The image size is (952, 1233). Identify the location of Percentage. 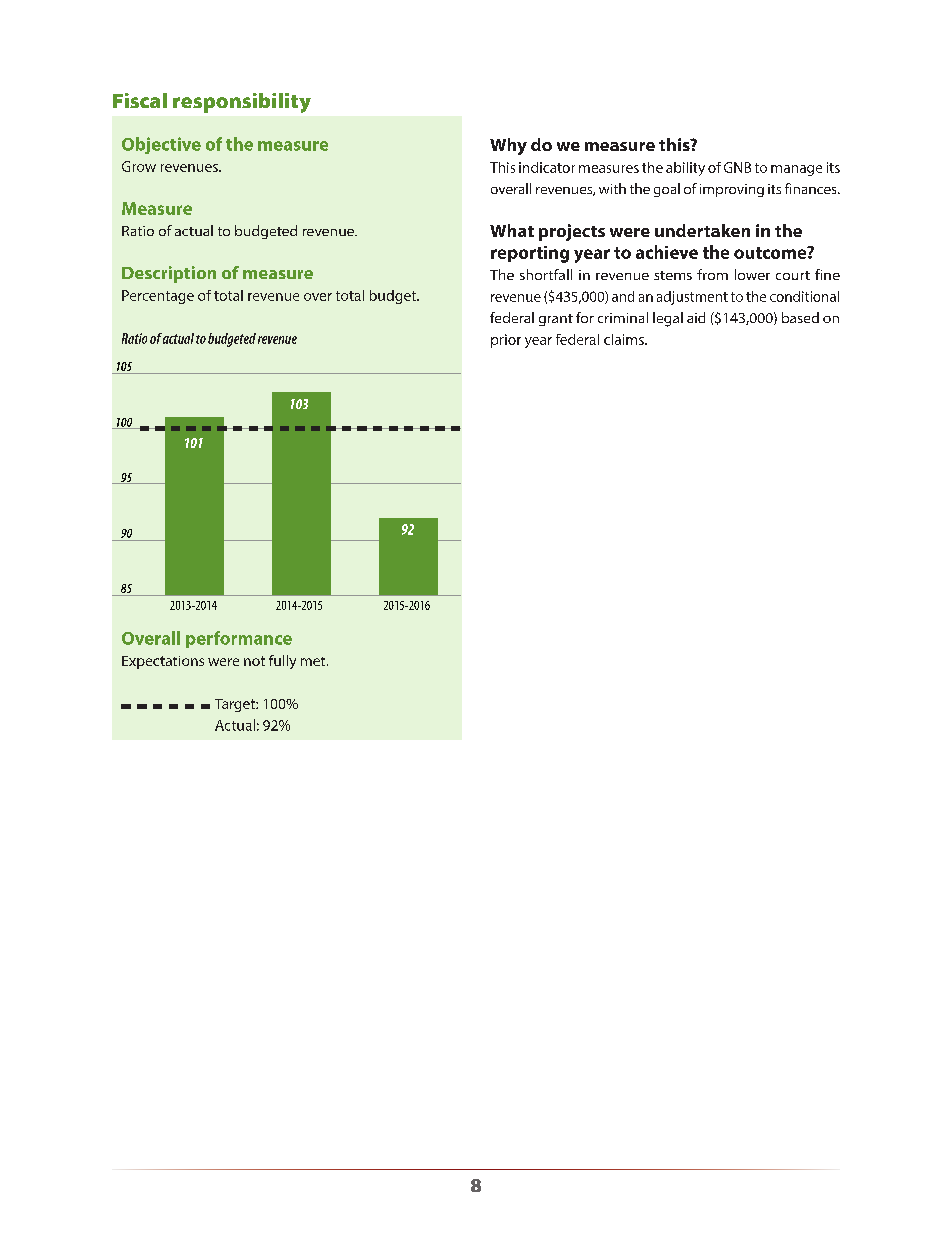
(158, 297).
